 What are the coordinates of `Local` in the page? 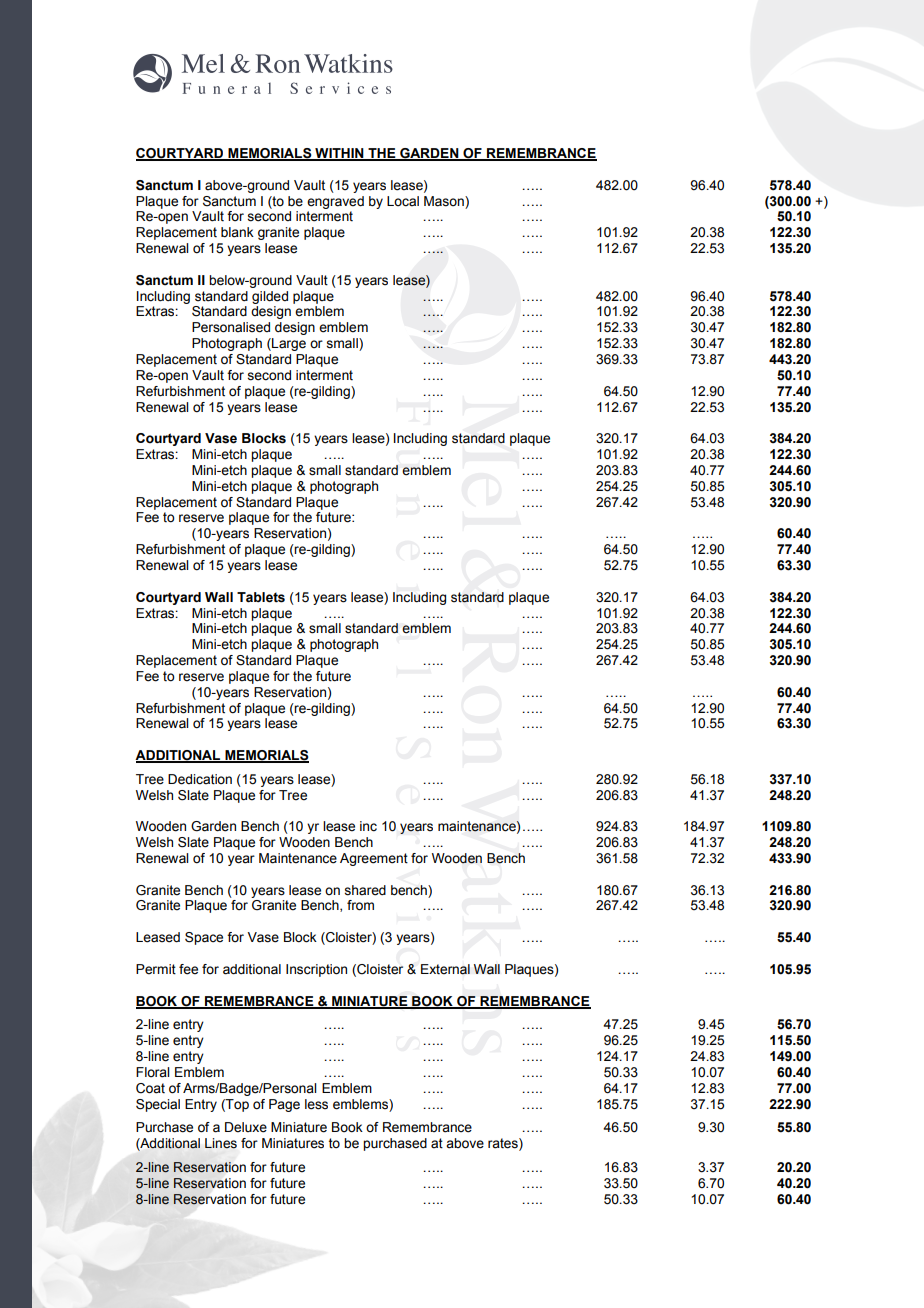 It's located at (403, 201).
